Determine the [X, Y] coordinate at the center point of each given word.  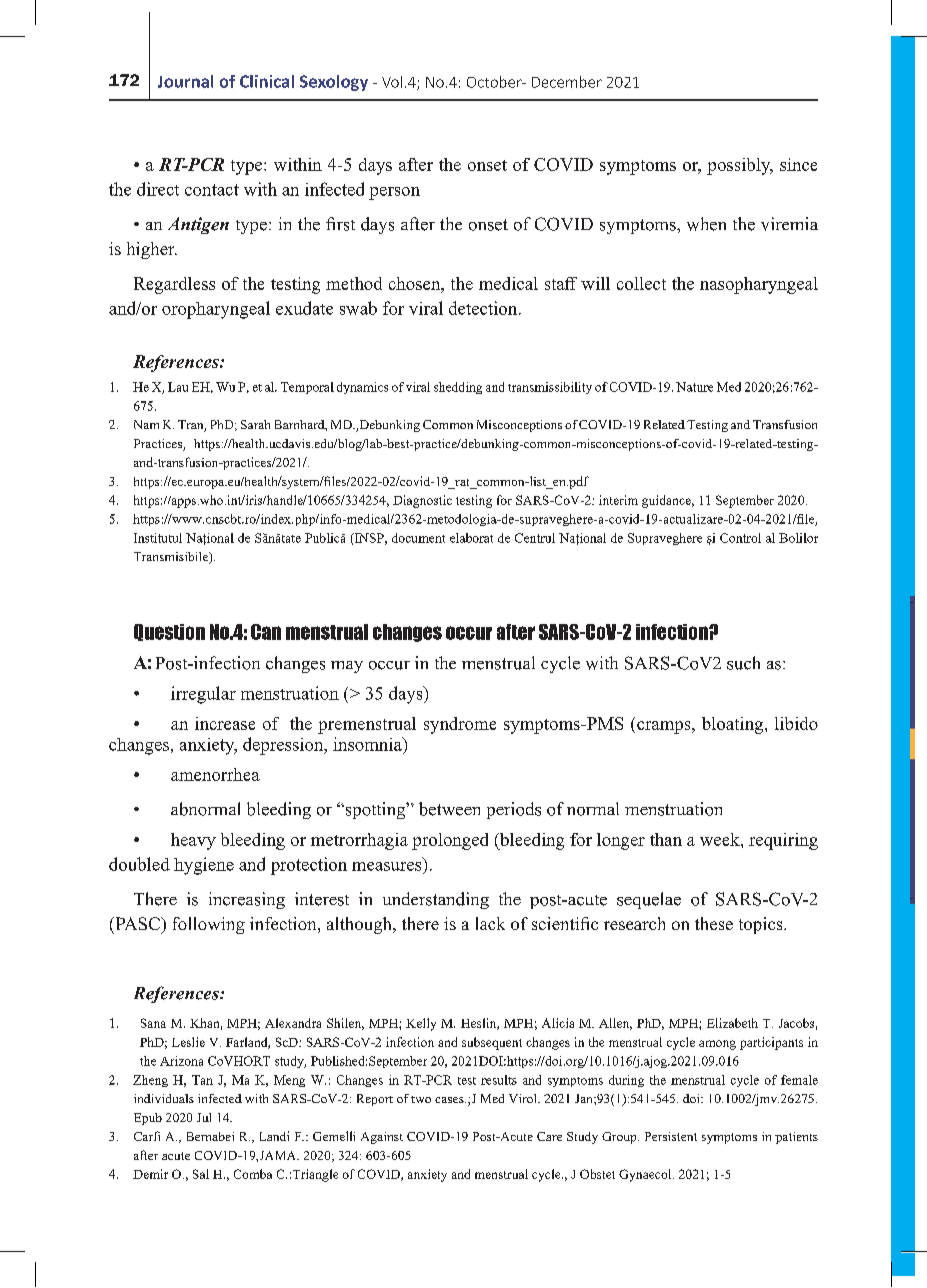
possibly [740, 166]
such [743, 663]
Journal [185, 81]
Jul [204, 1117]
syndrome [460, 725]
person [394, 193]
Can [266, 632]
